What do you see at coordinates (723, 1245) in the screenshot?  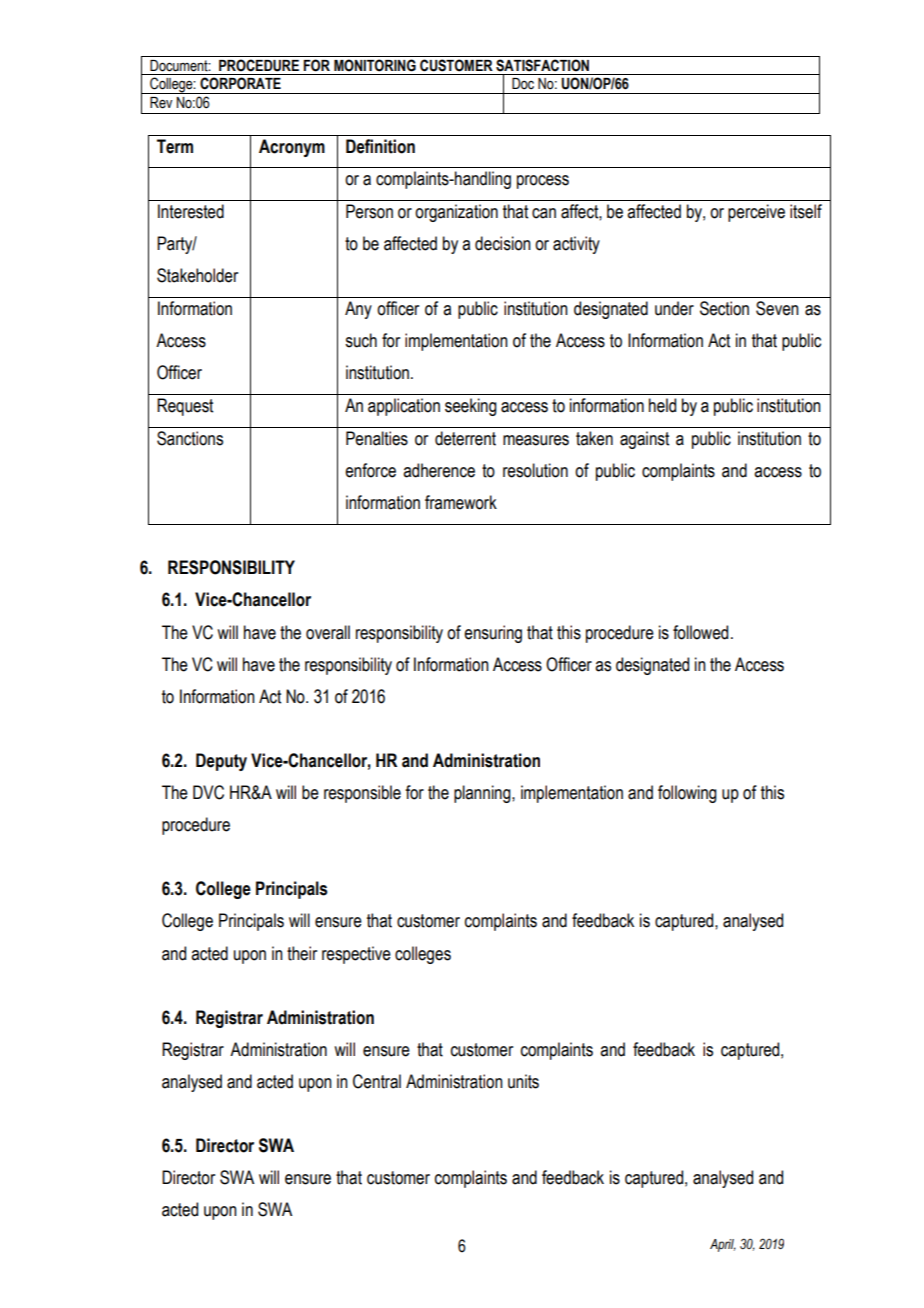 I see `April` at bounding box center [723, 1245].
